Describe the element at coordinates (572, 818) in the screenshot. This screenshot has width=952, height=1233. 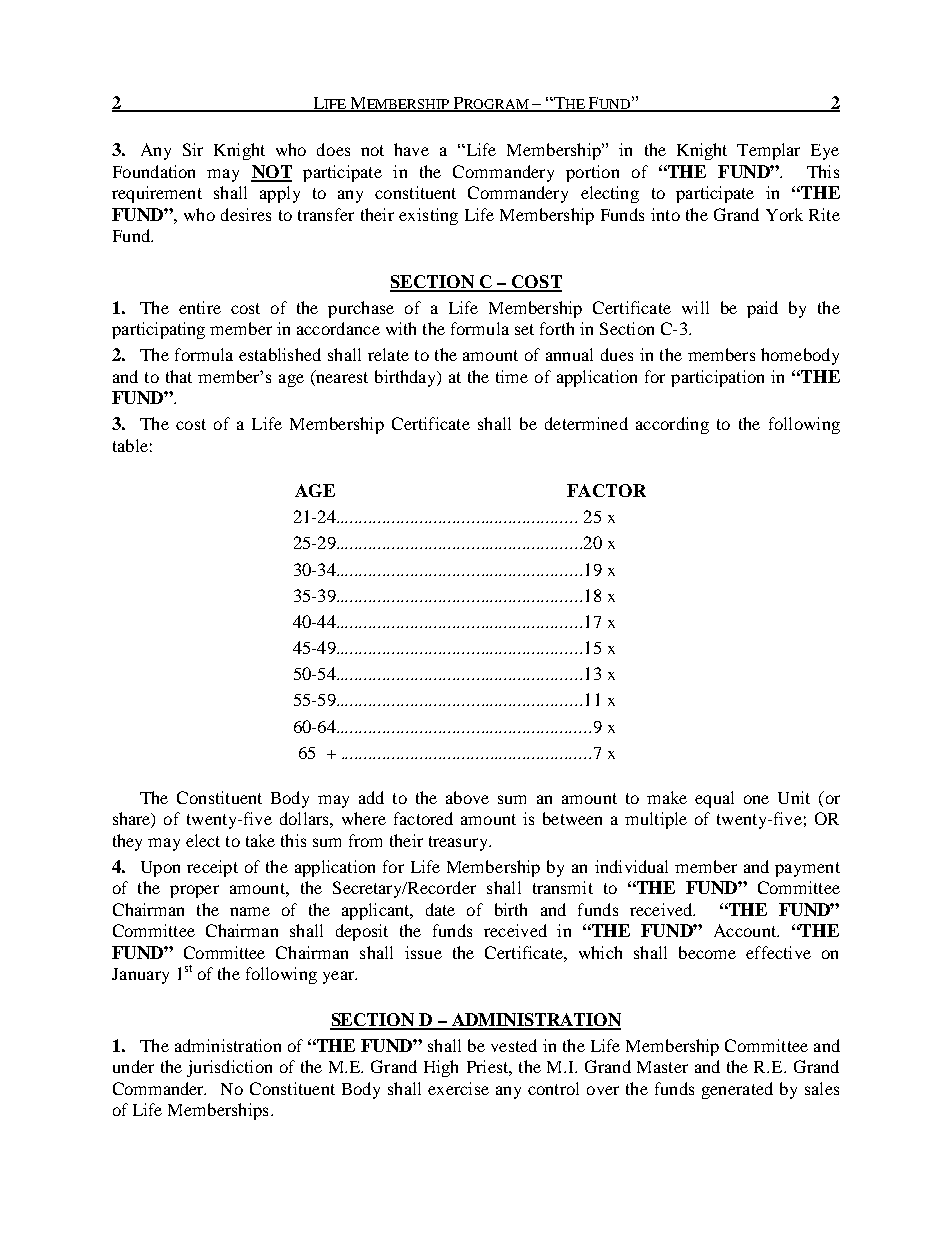
I see `between` at that location.
